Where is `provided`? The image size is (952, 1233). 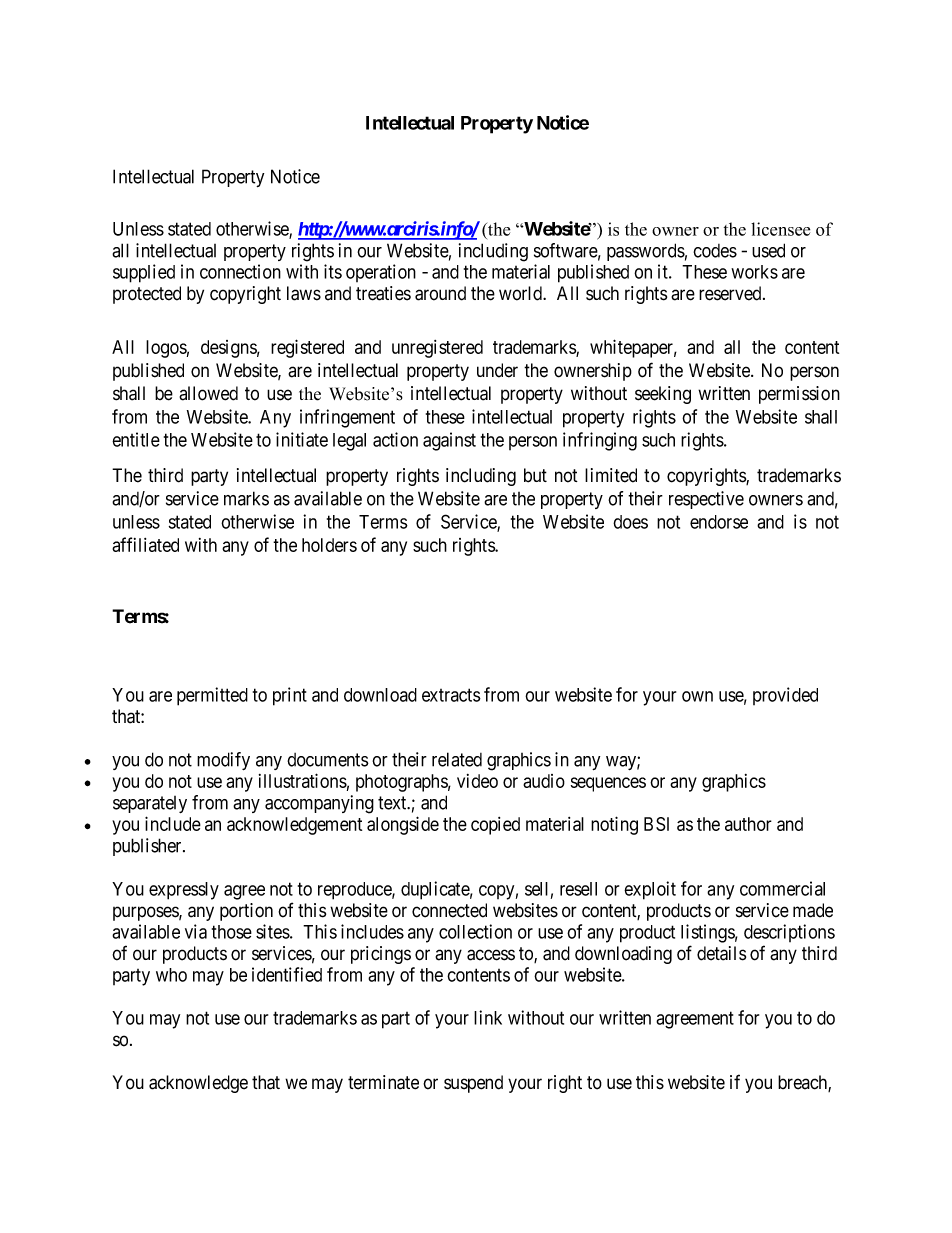 provided is located at coordinates (785, 696).
